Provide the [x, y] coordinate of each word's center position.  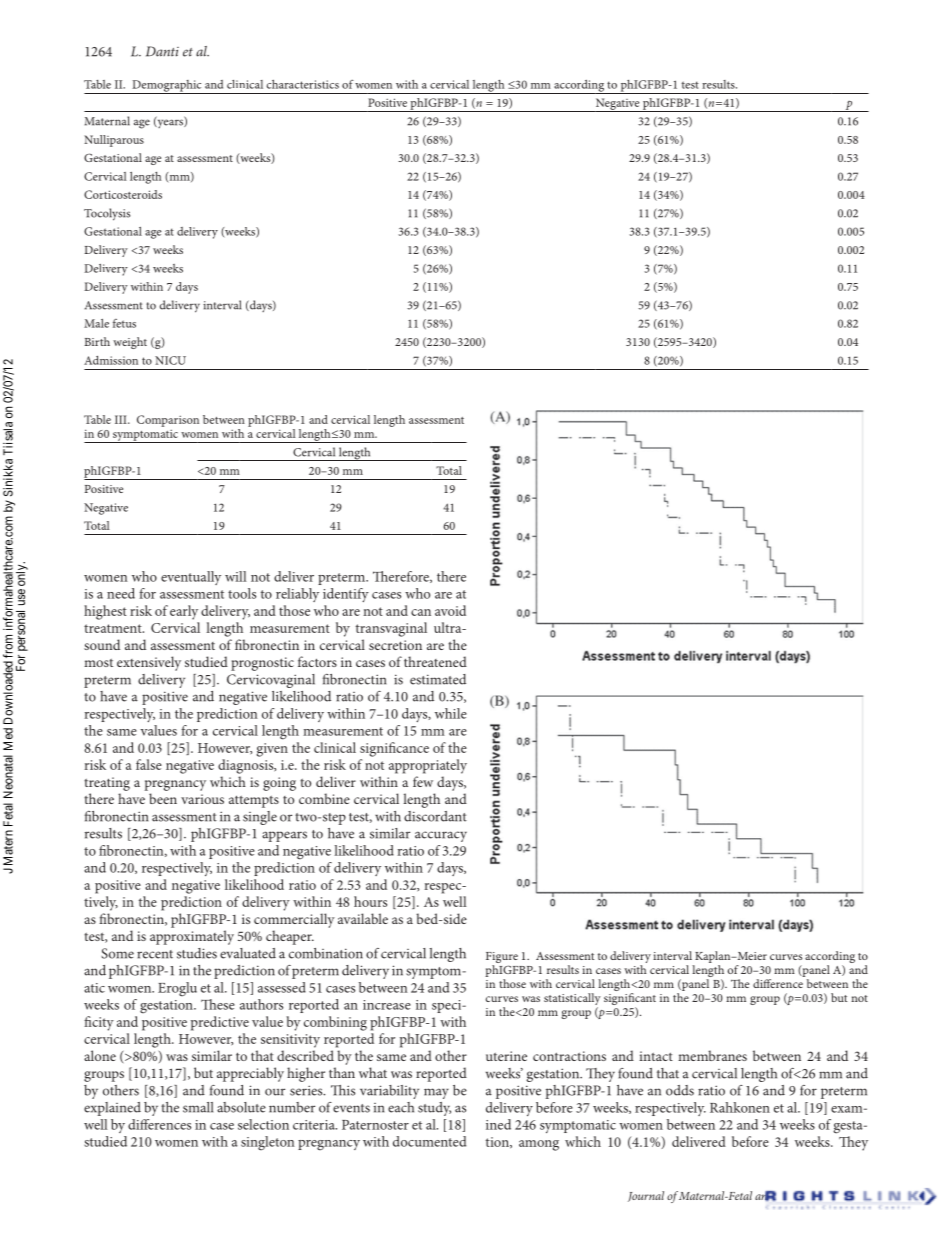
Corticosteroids [123, 194]
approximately [192, 937]
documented [429, 1141]
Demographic [167, 87]
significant [630, 1000]
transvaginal [391, 629]
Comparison [168, 421]
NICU [170, 360]
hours [370, 901]
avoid [450, 610]
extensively [149, 663]
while [451, 713]
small [198, 1107]
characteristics [303, 84]
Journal [646, 1196]
